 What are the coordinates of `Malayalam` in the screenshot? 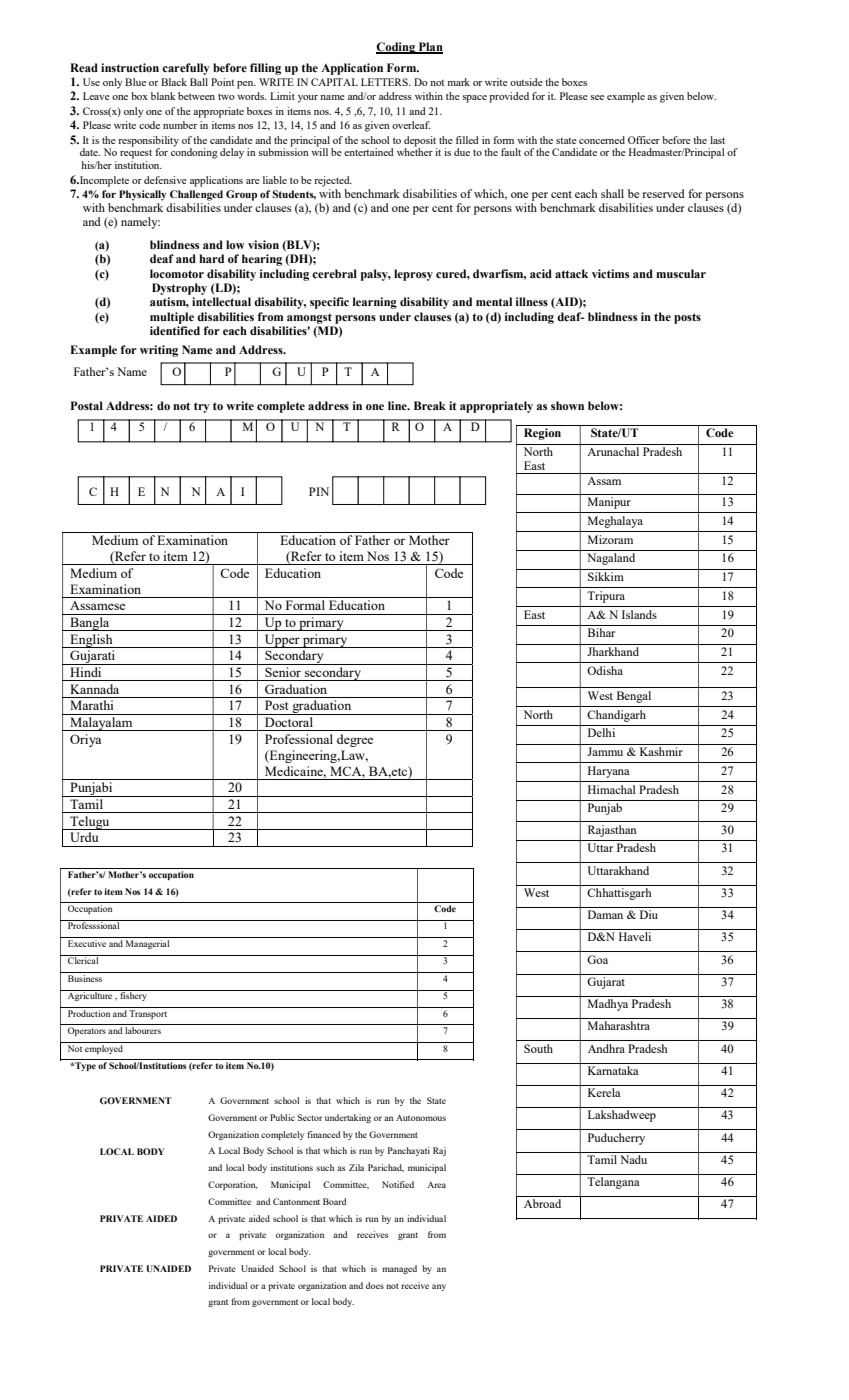 It's located at (101, 724).
